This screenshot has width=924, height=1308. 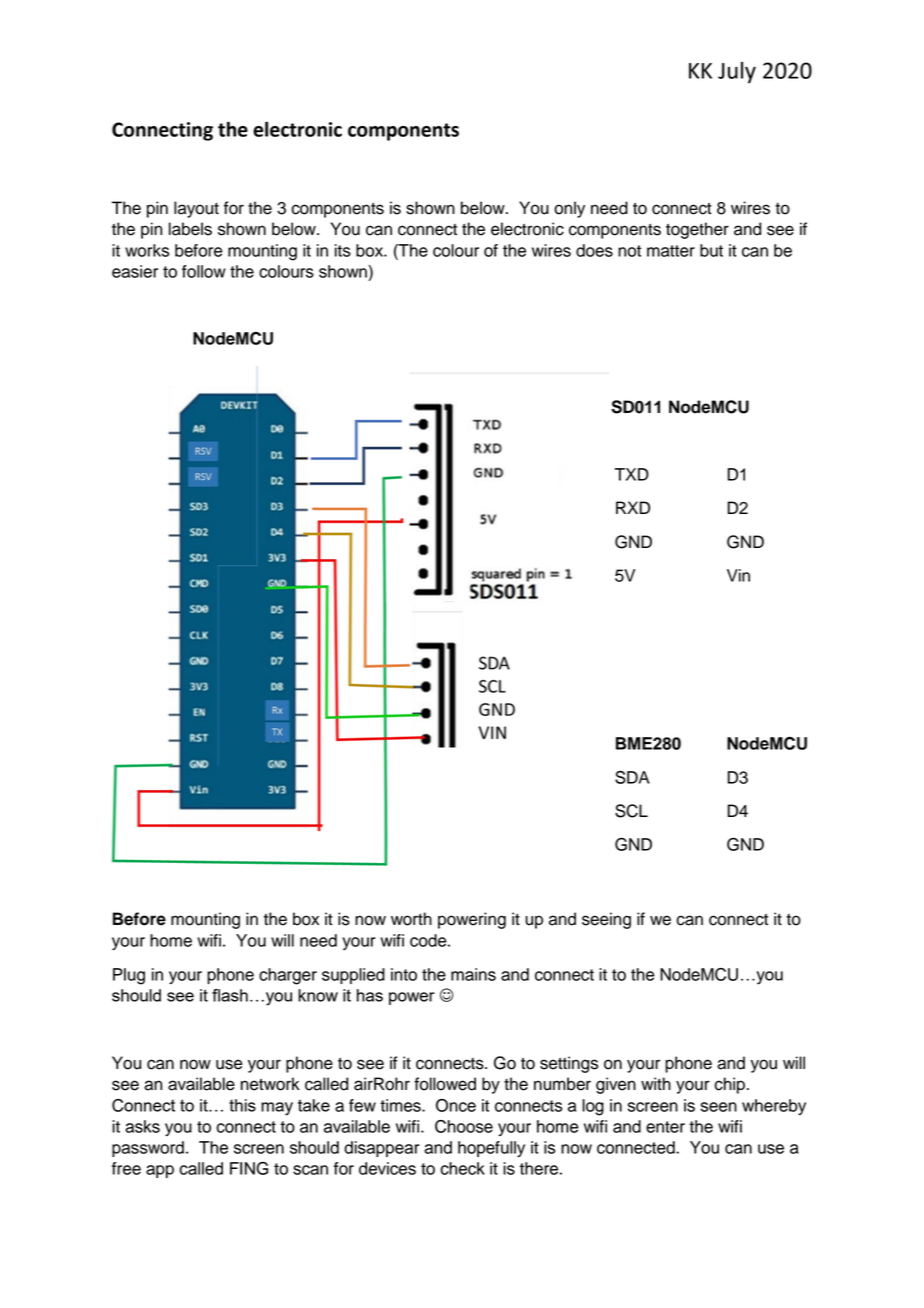 What do you see at coordinates (633, 507) in the screenshot?
I see `RXD` at bounding box center [633, 507].
